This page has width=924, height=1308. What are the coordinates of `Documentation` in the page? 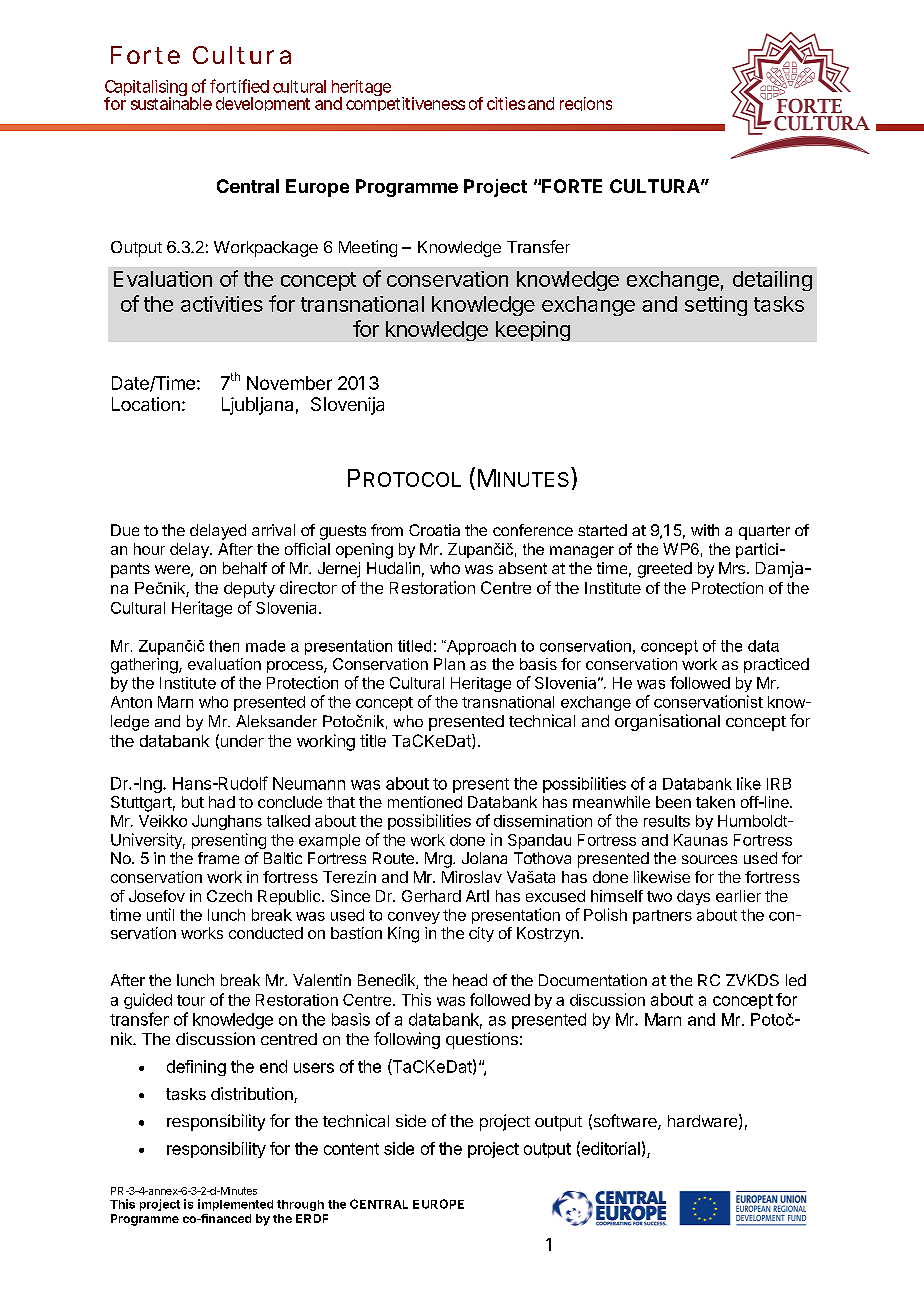 It's located at (593, 980).
